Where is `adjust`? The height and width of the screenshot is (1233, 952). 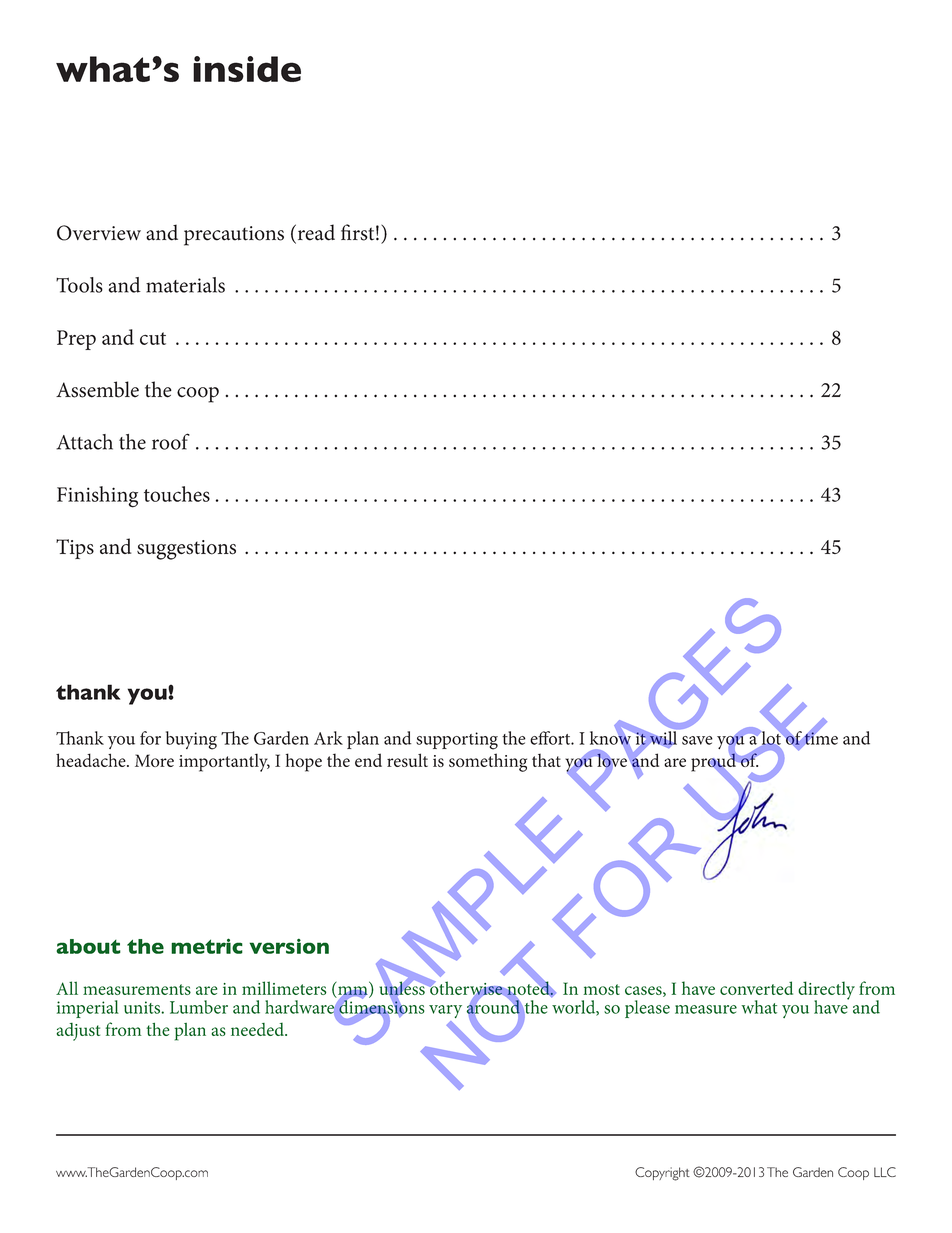
adjust is located at coordinates (78, 1032).
